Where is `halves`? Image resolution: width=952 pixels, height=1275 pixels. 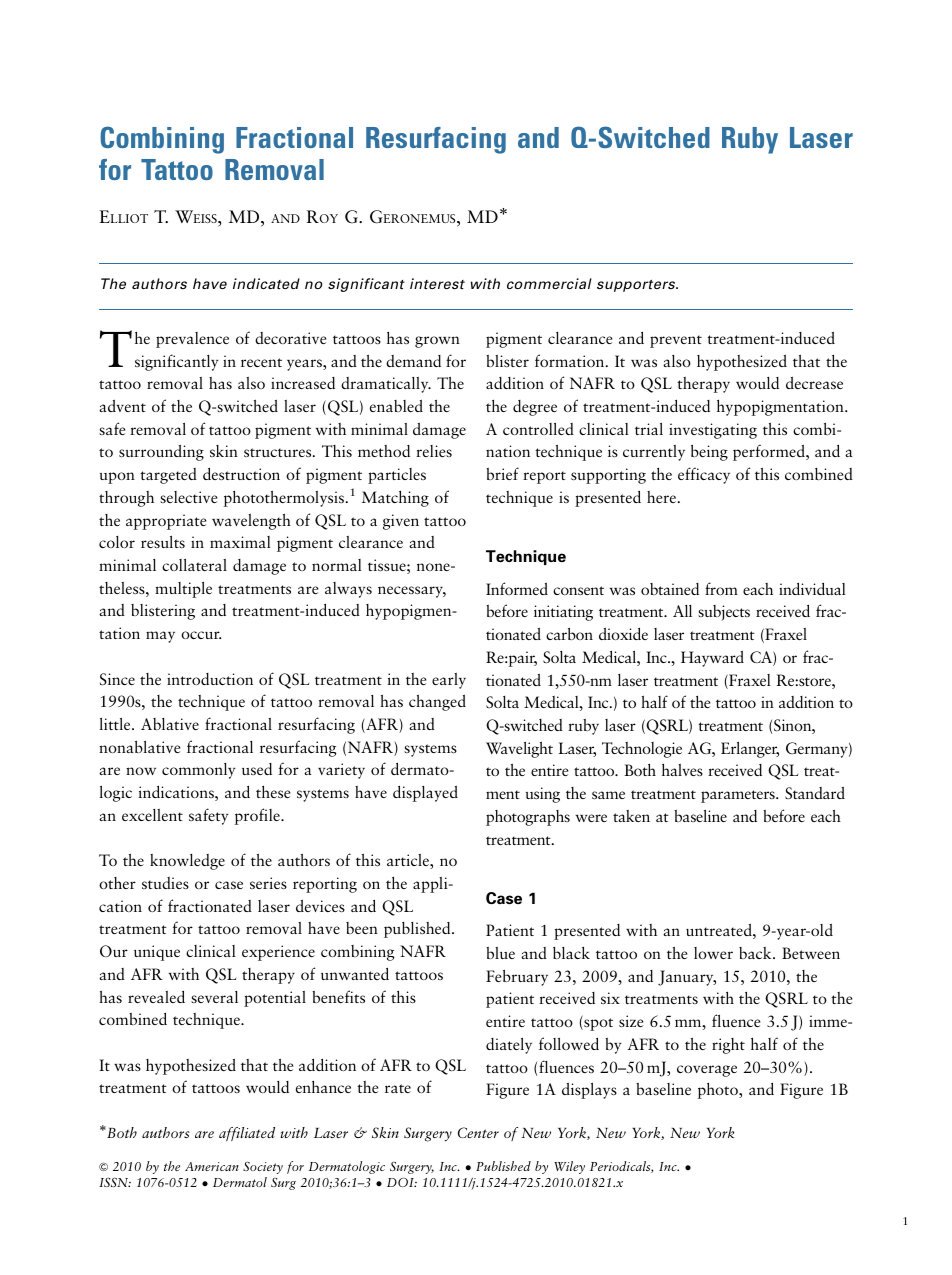
halves is located at coordinates (682, 770).
